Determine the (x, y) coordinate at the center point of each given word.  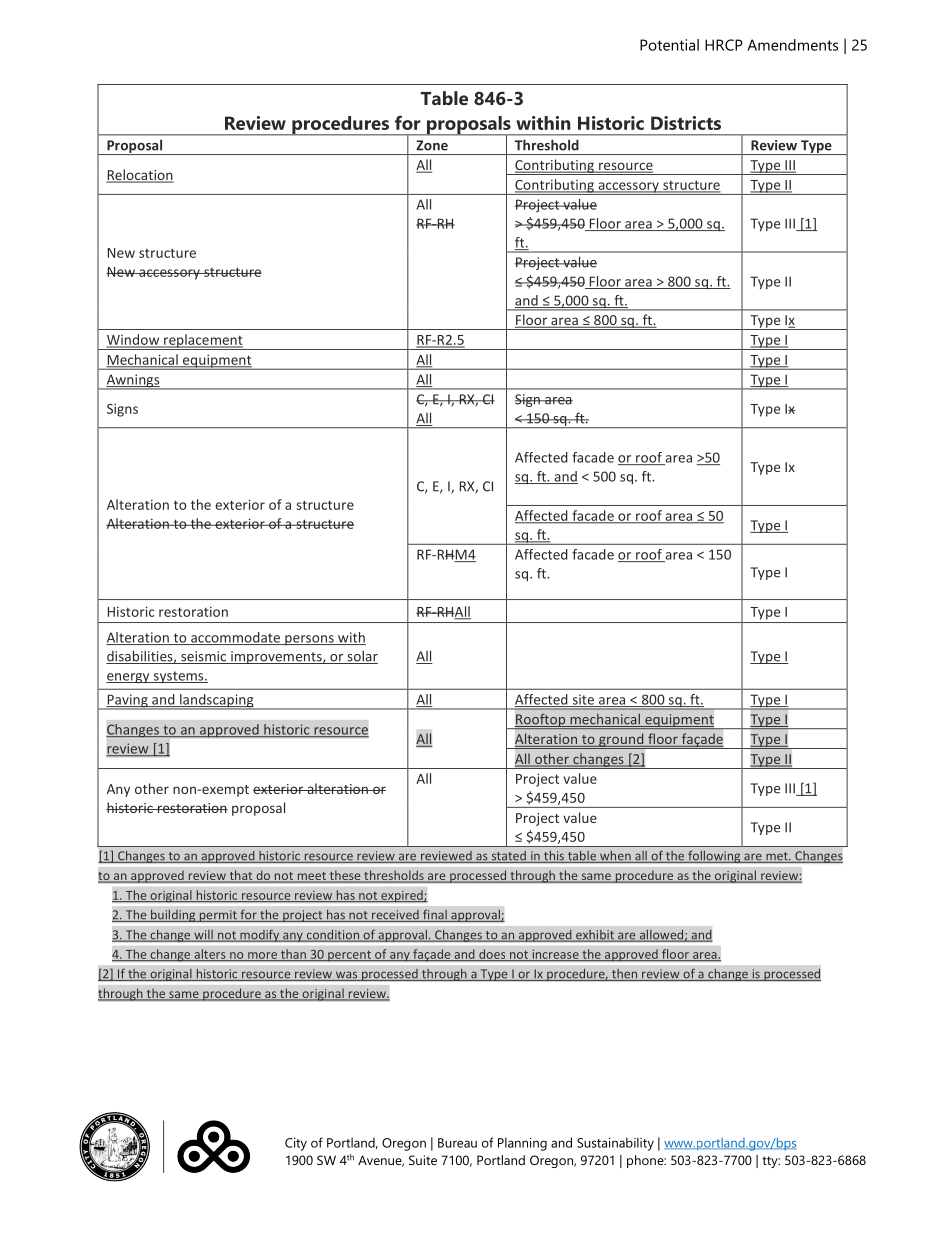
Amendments (792, 45)
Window (134, 340)
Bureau (457, 1143)
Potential (669, 45)
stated (508, 857)
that (241, 876)
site (583, 700)
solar (361, 657)
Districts (686, 123)
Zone (432, 145)
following (714, 856)
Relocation (140, 175)
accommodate (236, 638)
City (296, 1144)
